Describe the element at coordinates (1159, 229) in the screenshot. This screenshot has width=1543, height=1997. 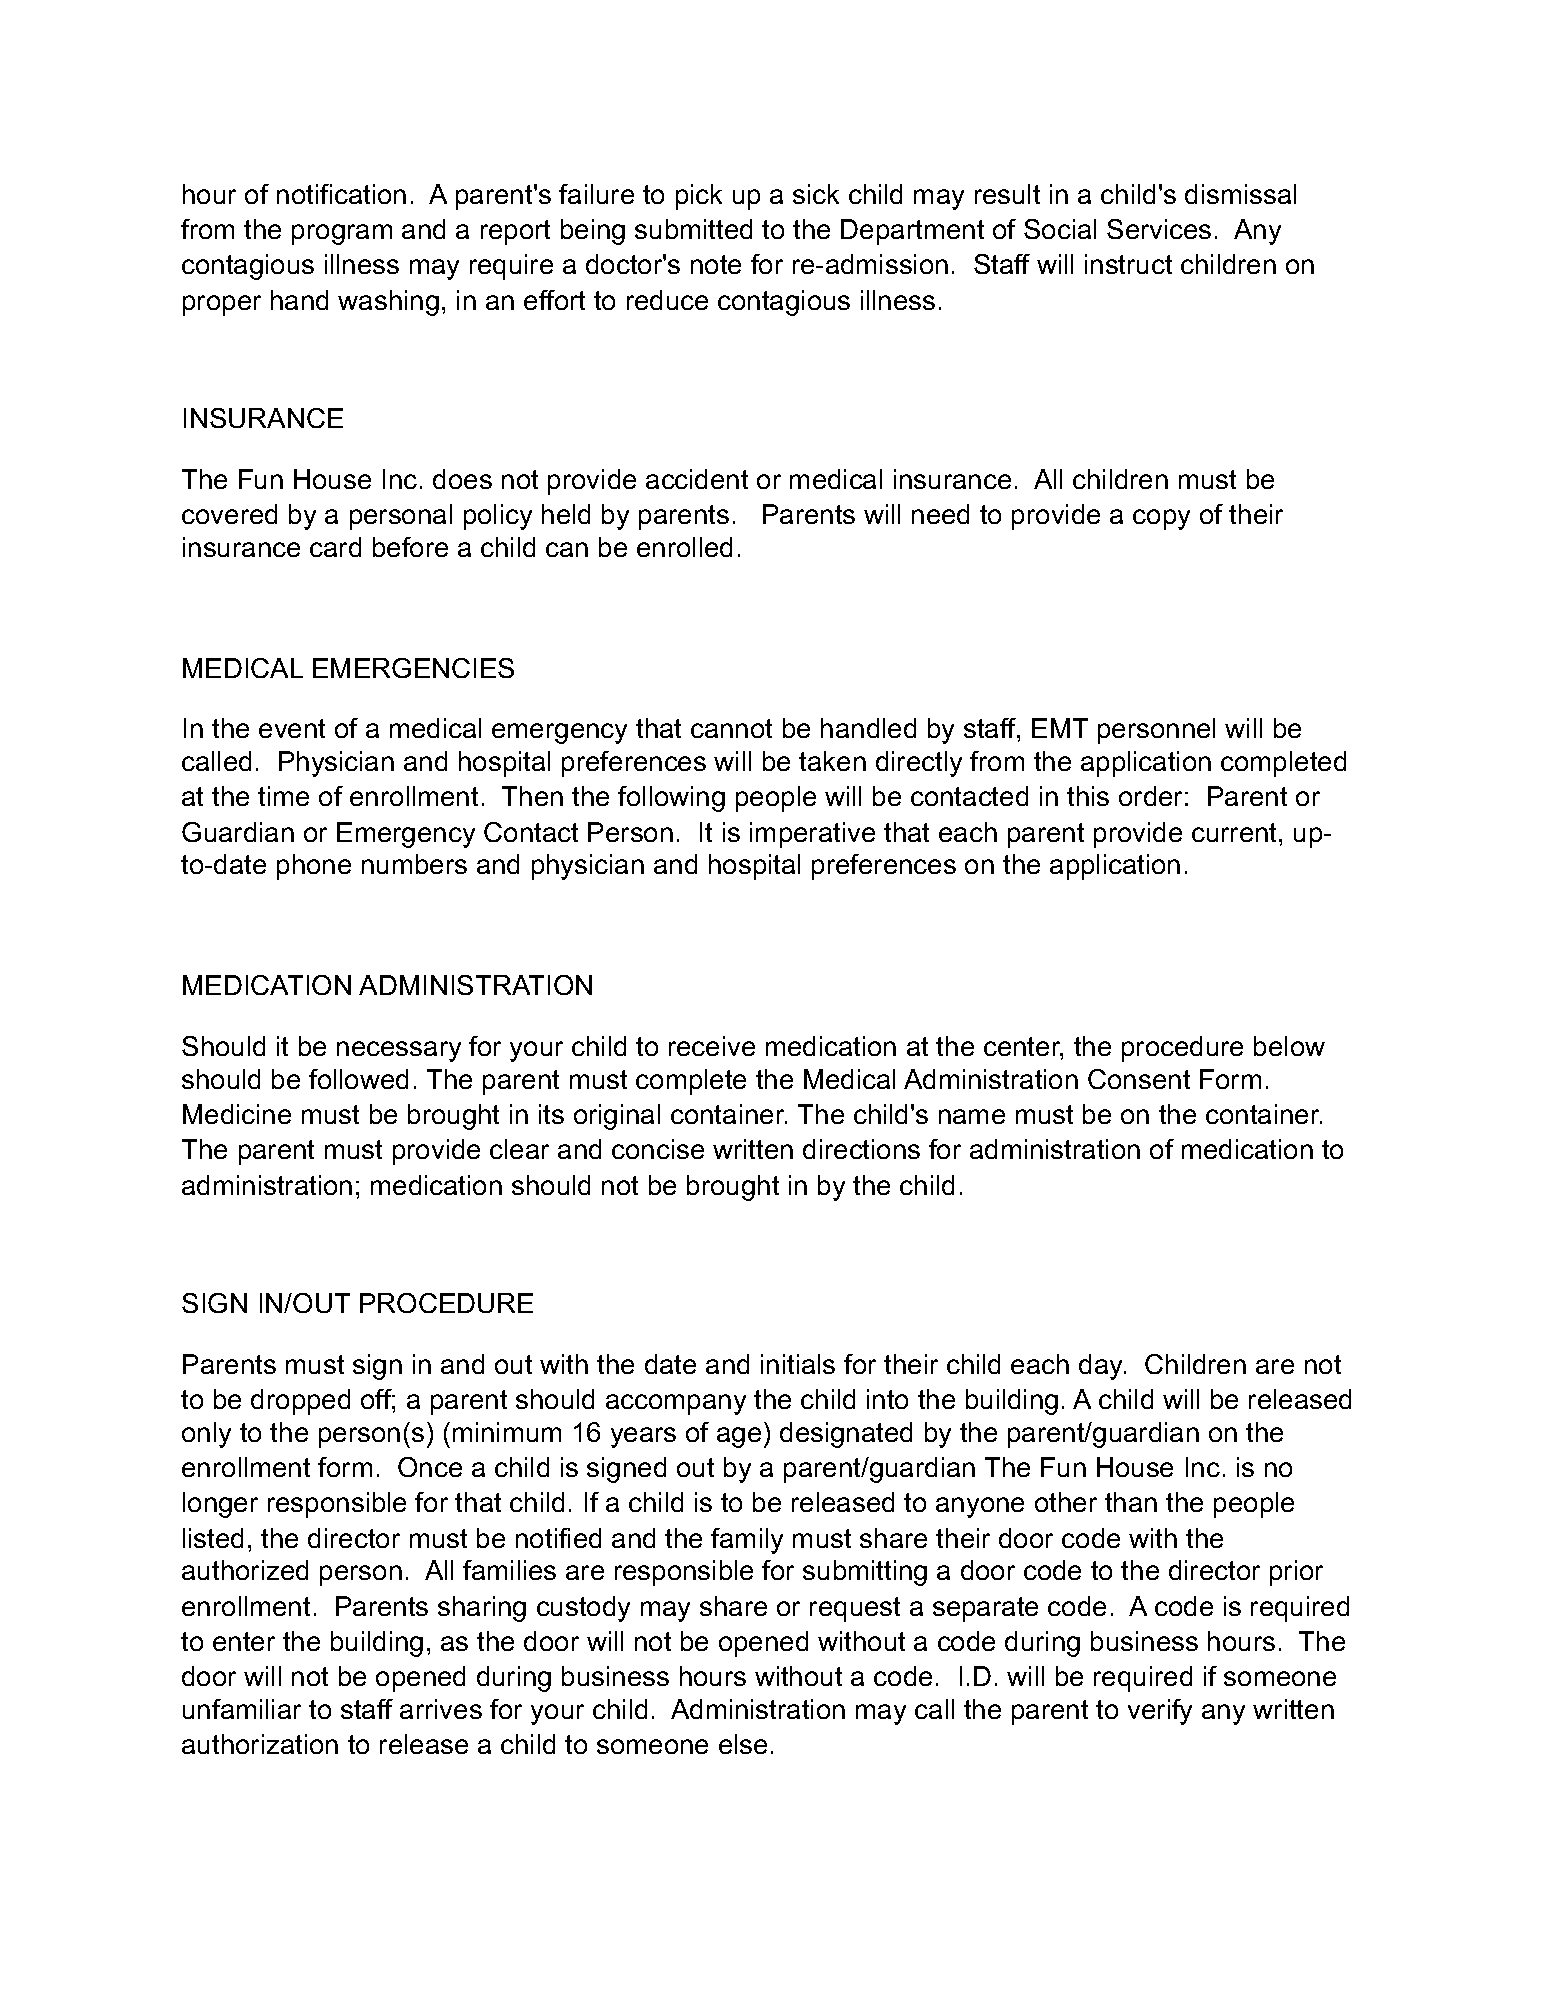
I see `Services` at that location.
